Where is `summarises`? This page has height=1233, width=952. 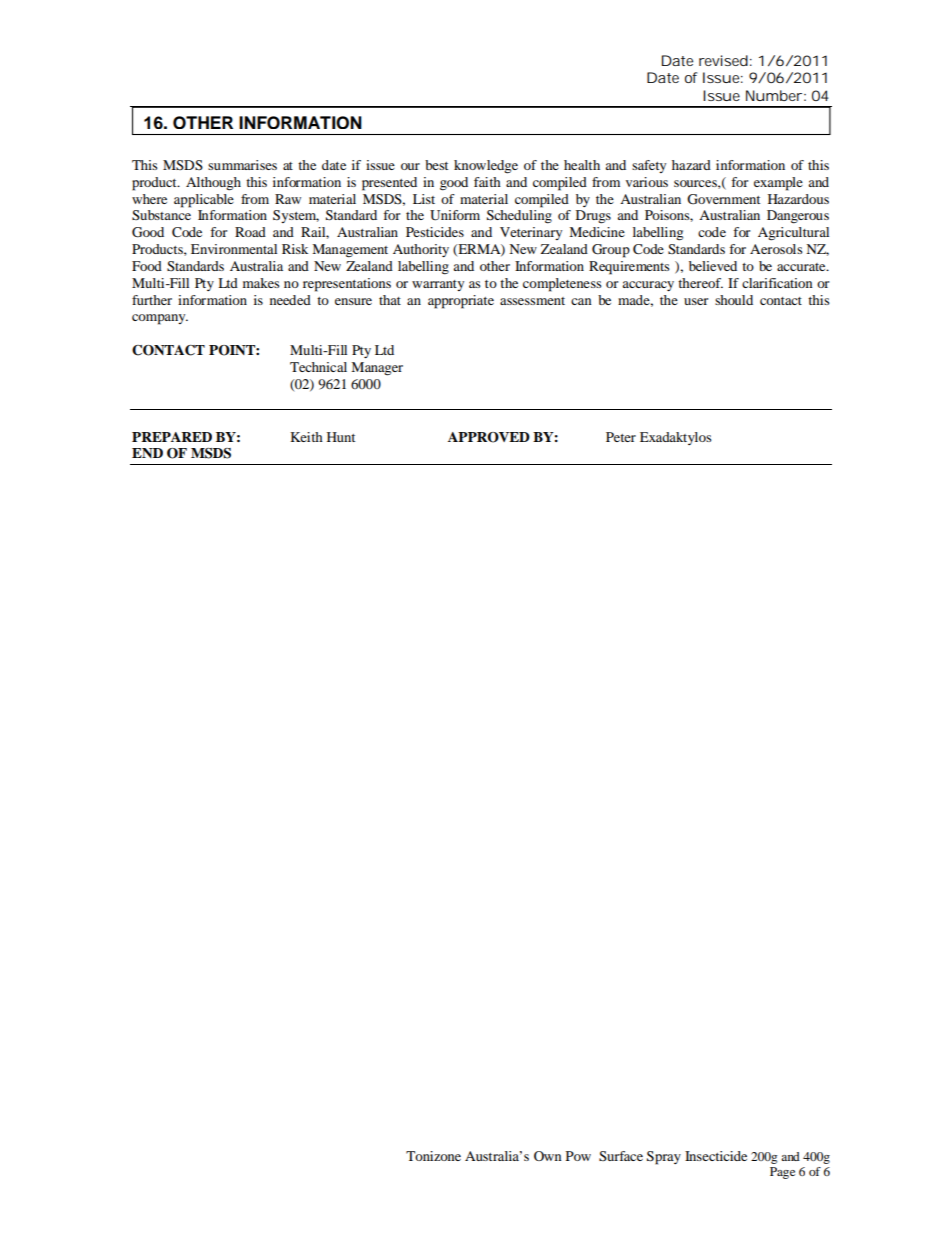 summarises is located at coordinates (242, 165).
